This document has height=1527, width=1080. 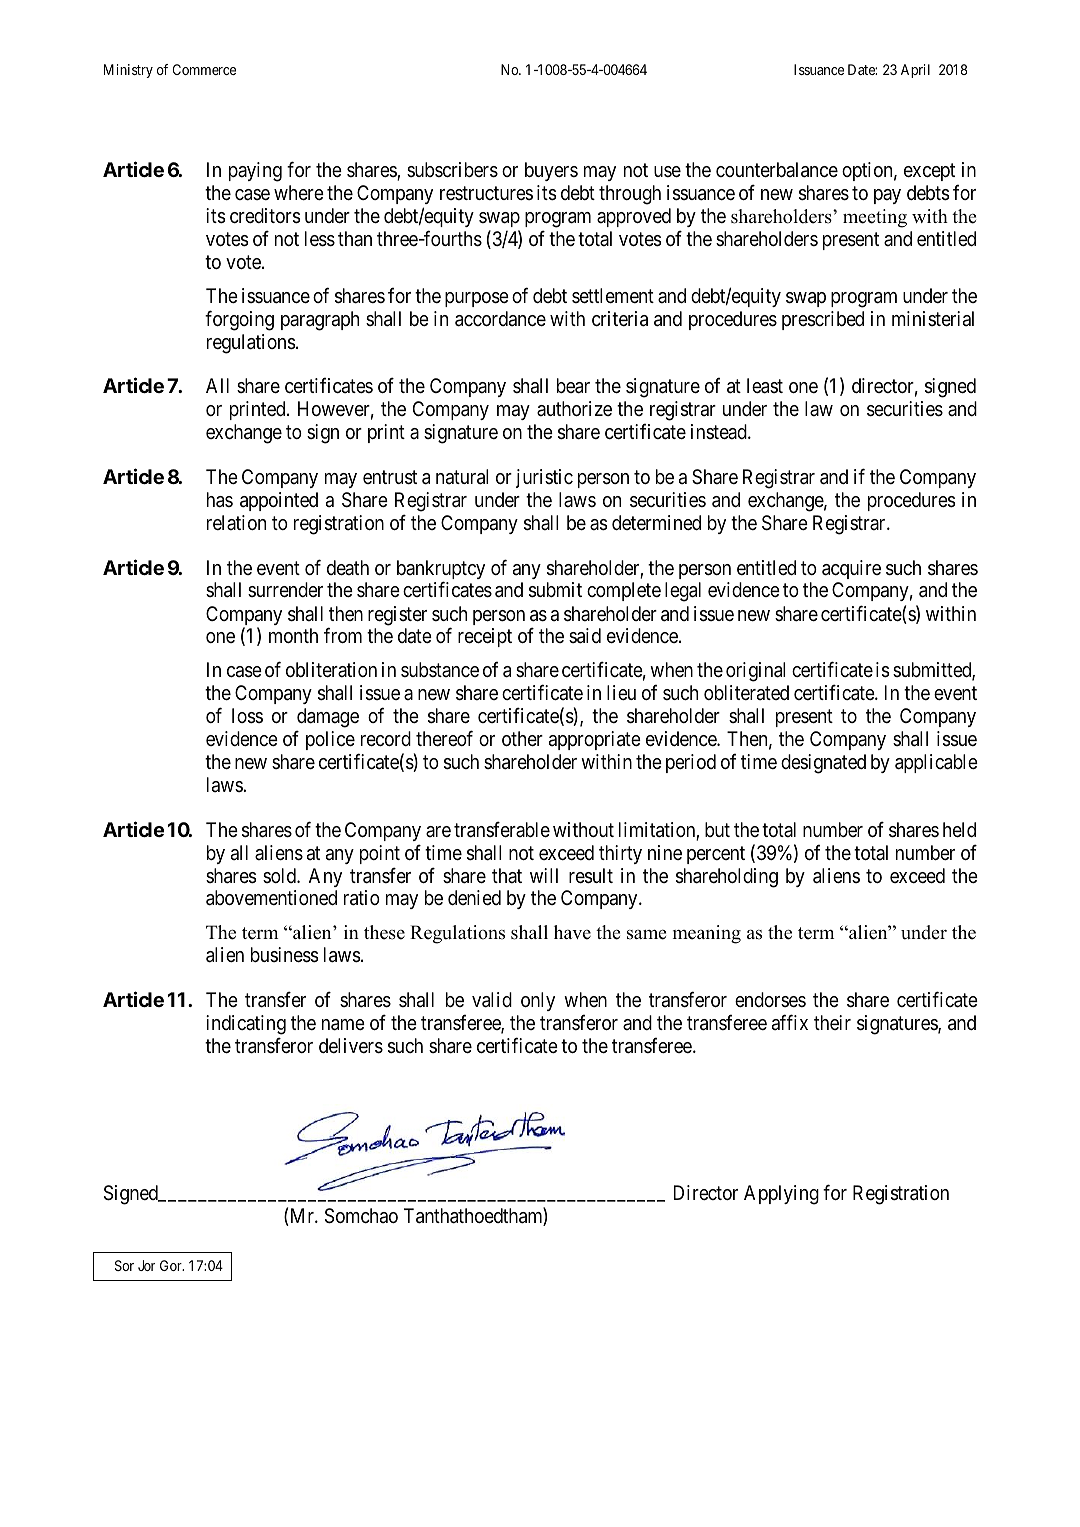 What do you see at coordinates (500, 319) in the document?
I see `accordance` at bounding box center [500, 319].
